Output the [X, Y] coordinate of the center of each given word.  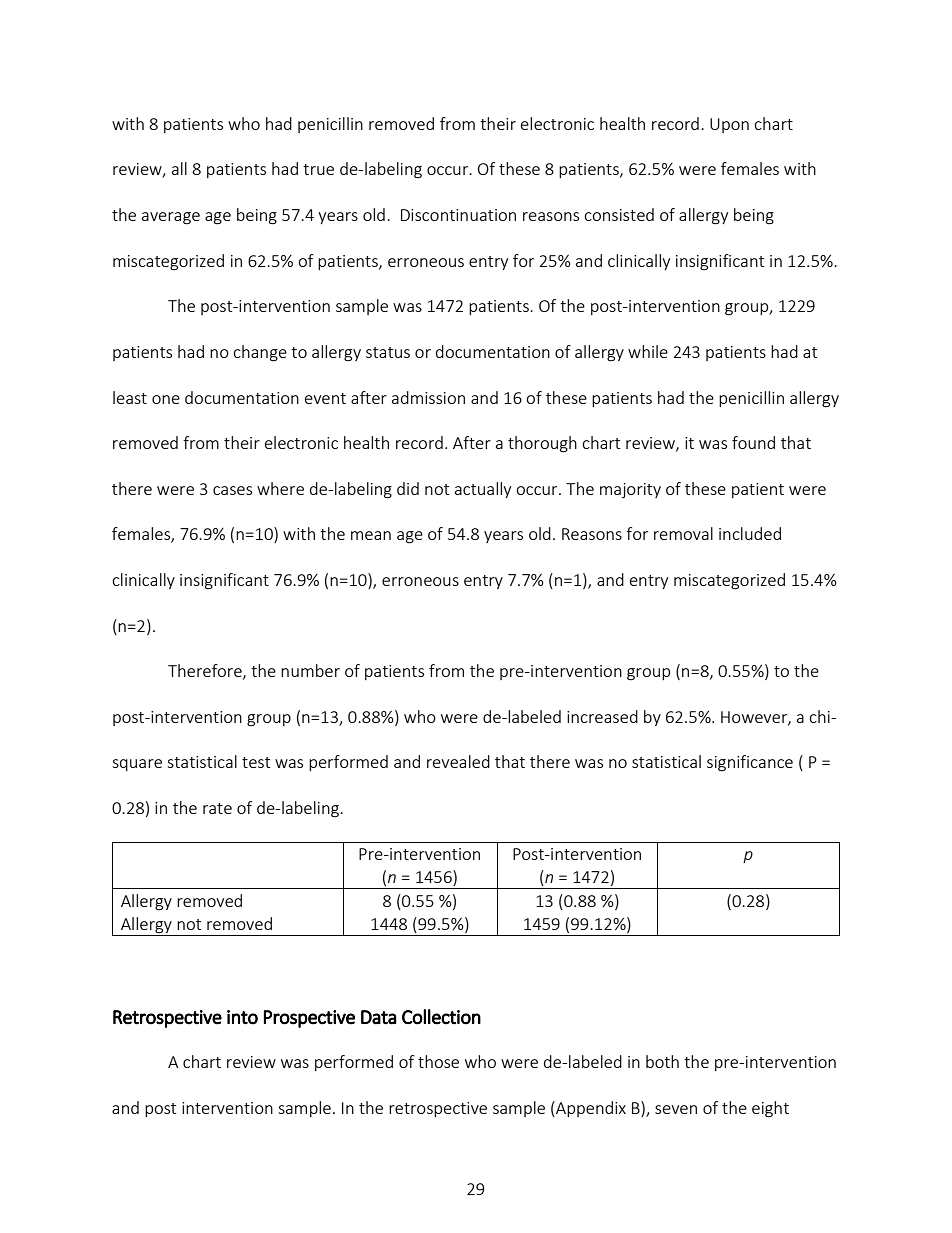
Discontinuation [458, 215]
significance [750, 763]
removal [683, 533]
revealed [458, 761]
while [648, 351]
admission [428, 397]
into [242, 1017]
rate [217, 808]
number [310, 670]
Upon [729, 125]
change [260, 353]
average [171, 218]
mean [371, 535]
